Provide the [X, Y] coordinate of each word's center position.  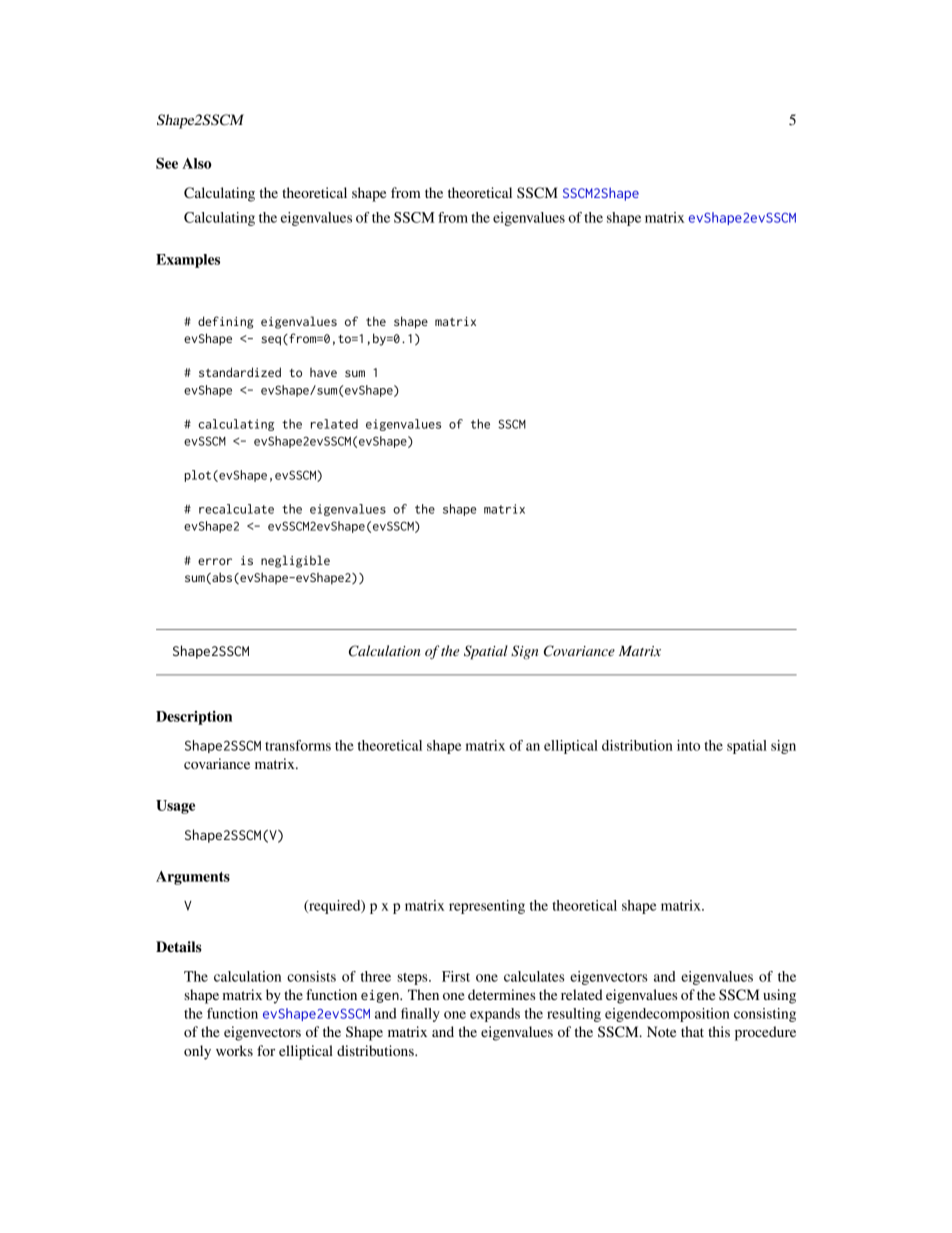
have [323, 372]
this [719, 1031]
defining [226, 322]
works [234, 1050]
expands [495, 1015]
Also [197, 163]
